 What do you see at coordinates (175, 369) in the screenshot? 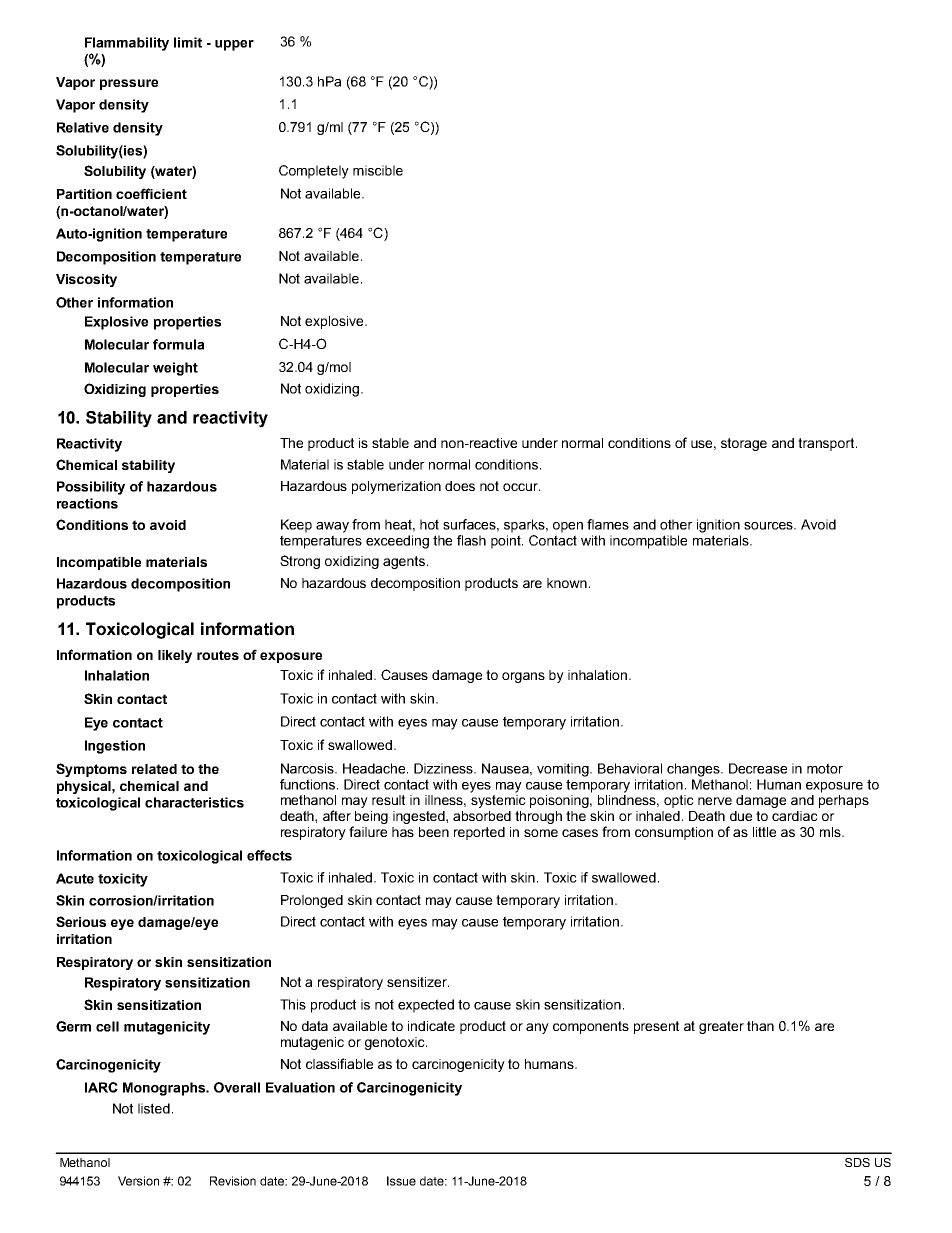
I see `weight` at bounding box center [175, 369].
